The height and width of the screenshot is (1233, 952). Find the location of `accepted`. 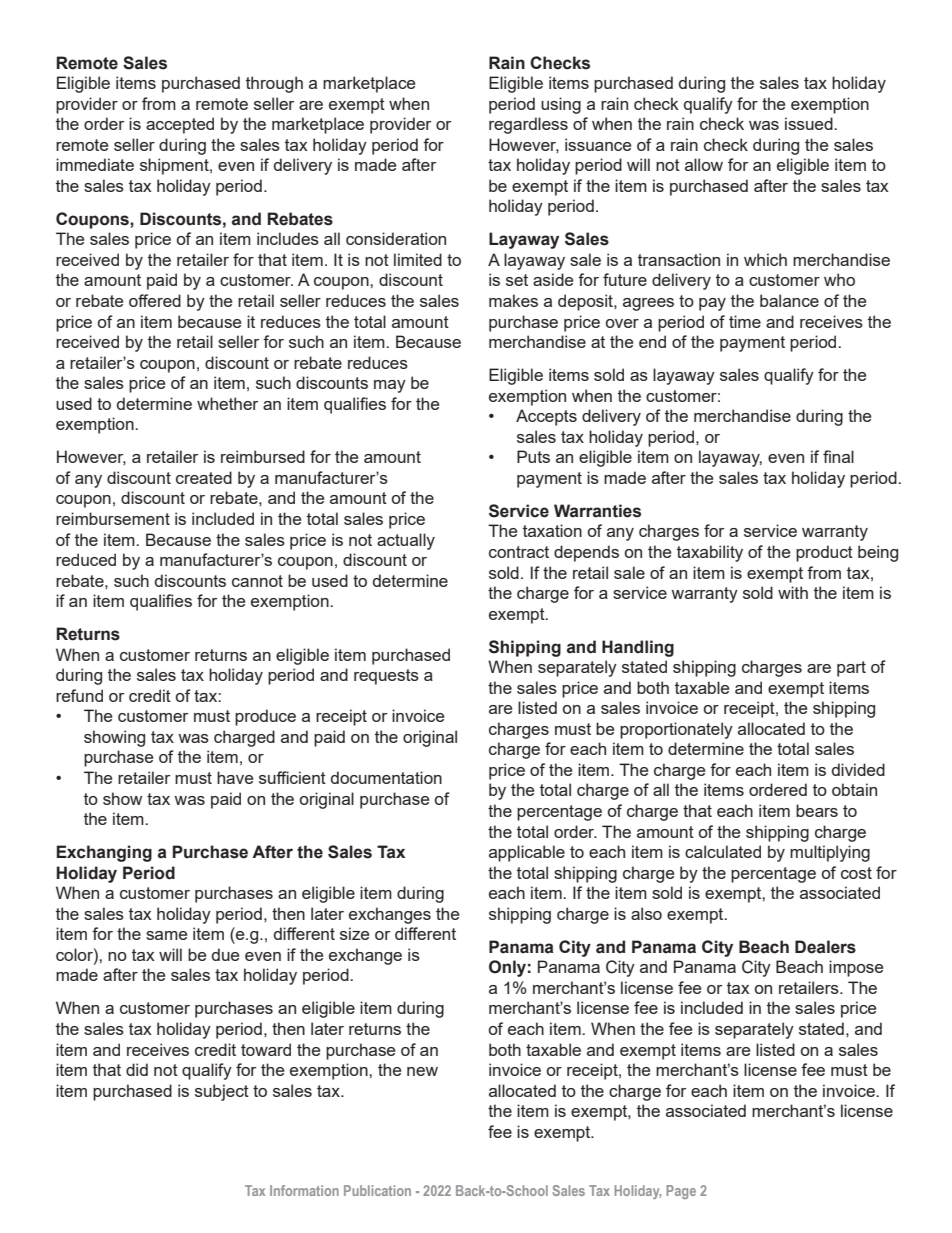

accepted is located at coordinates (180, 125).
